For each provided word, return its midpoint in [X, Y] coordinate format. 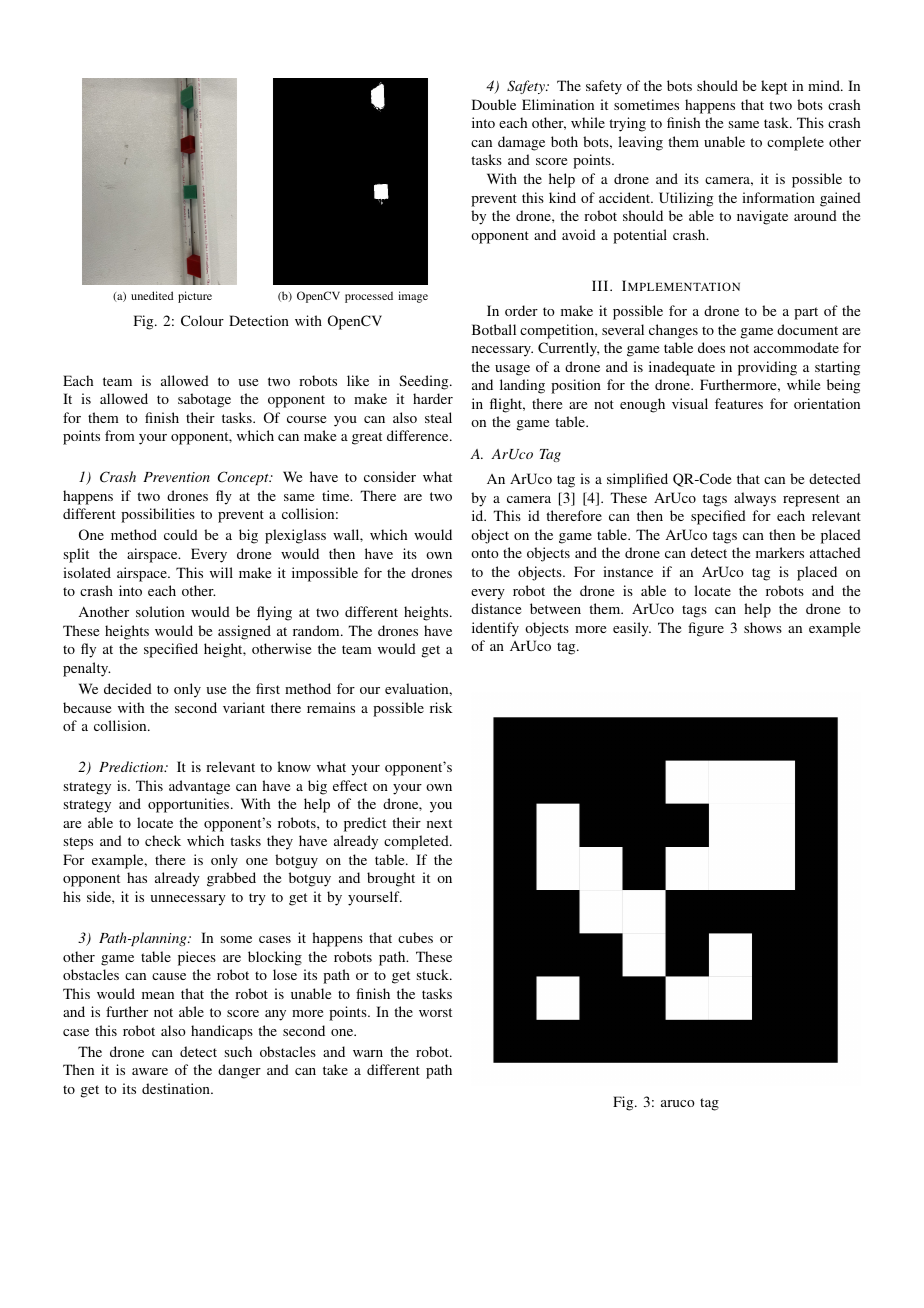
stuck [434, 974]
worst [435, 1012]
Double [494, 104]
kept [774, 87]
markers [780, 552]
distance [496, 608]
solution [160, 611]
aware [150, 1071]
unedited [152, 295]
